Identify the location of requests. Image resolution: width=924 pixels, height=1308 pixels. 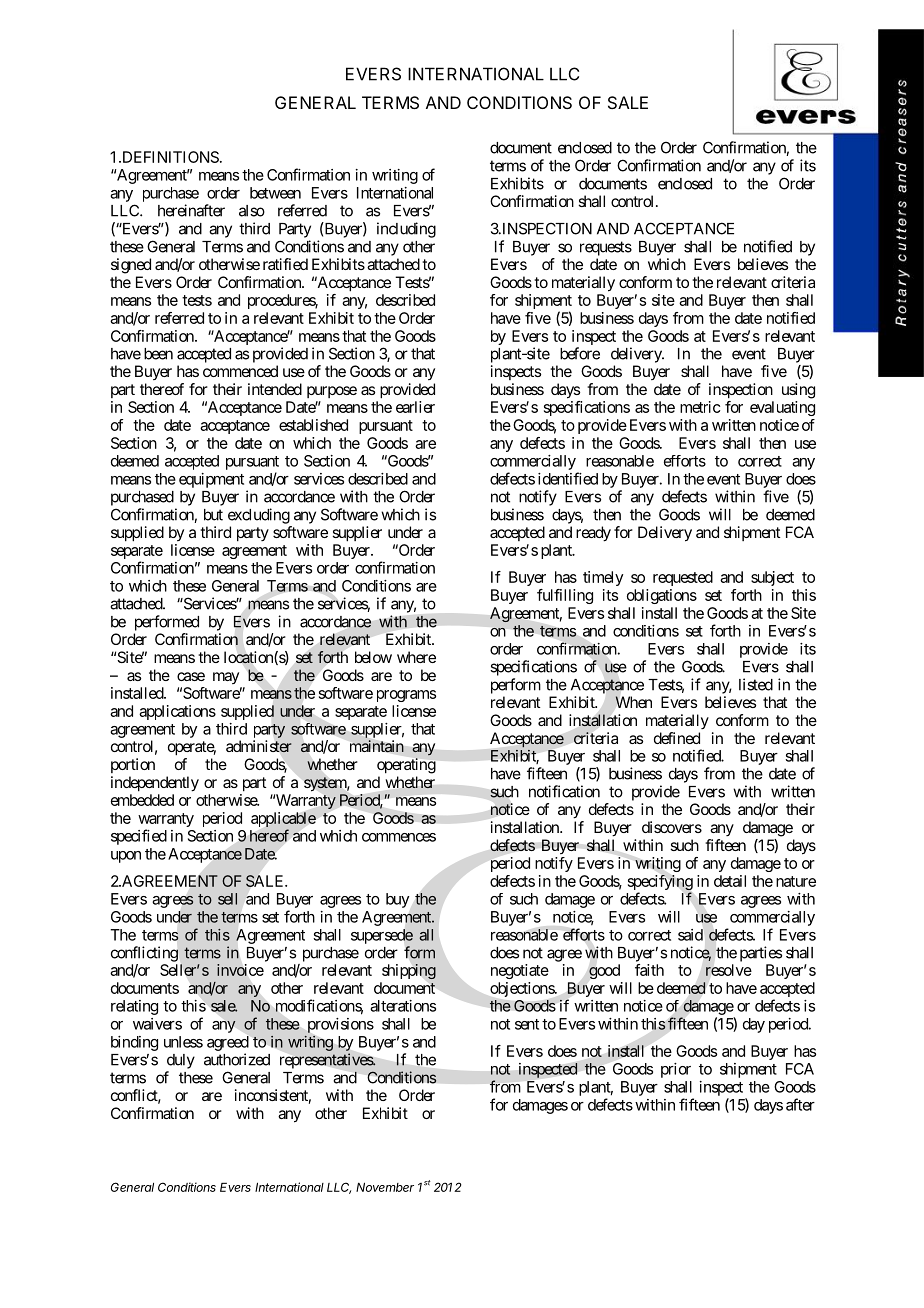
(606, 248).
